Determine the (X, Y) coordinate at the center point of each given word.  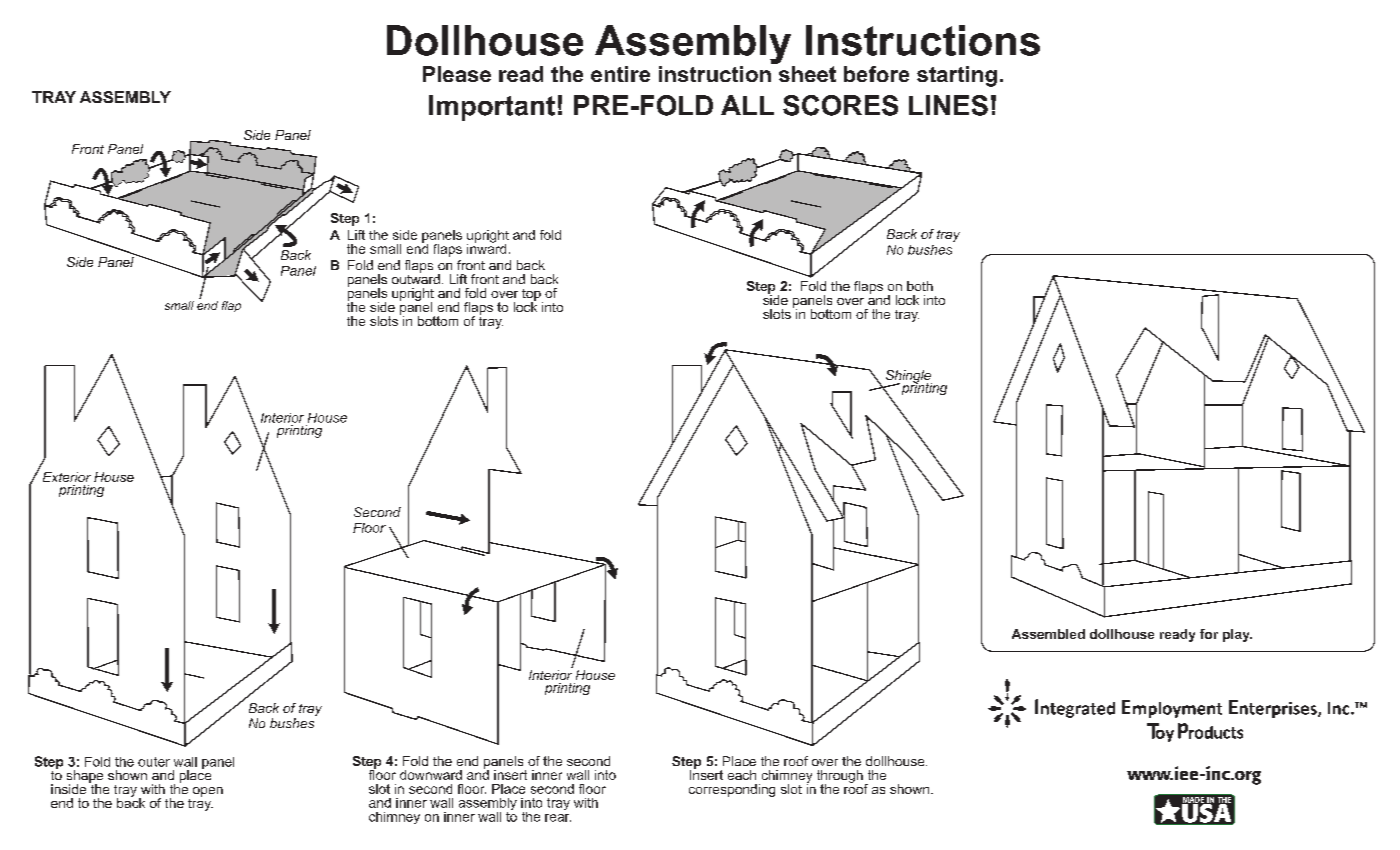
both (920, 286)
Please (457, 74)
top (532, 296)
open (208, 792)
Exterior (67, 477)
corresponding (732, 790)
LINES (948, 105)
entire (620, 74)
